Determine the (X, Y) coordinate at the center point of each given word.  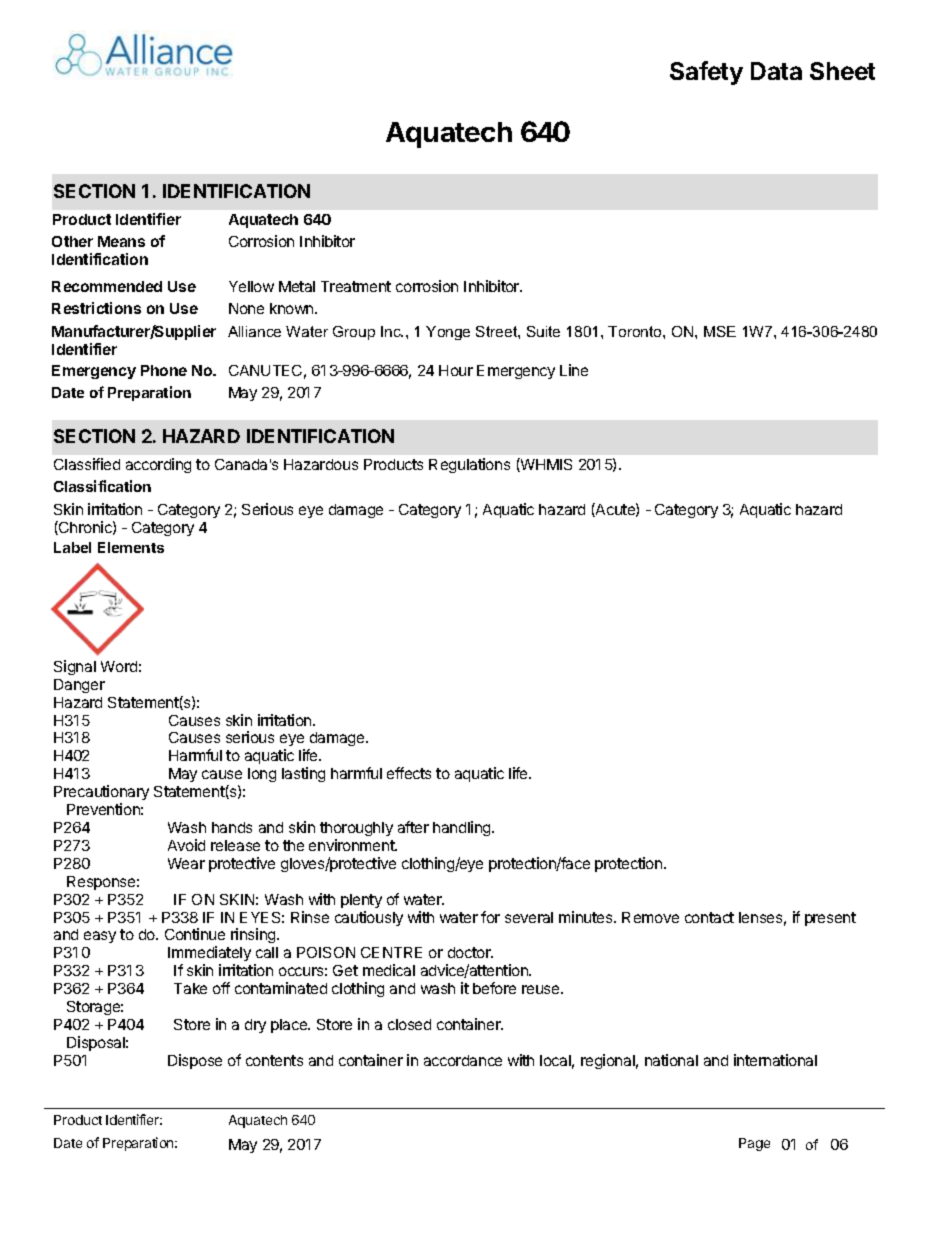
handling (463, 828)
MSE (720, 331)
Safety (706, 73)
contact (709, 917)
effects (409, 773)
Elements (131, 547)
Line (574, 370)
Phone (164, 370)
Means (121, 241)
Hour (456, 370)
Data (776, 71)
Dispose (195, 1061)
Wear (186, 863)
